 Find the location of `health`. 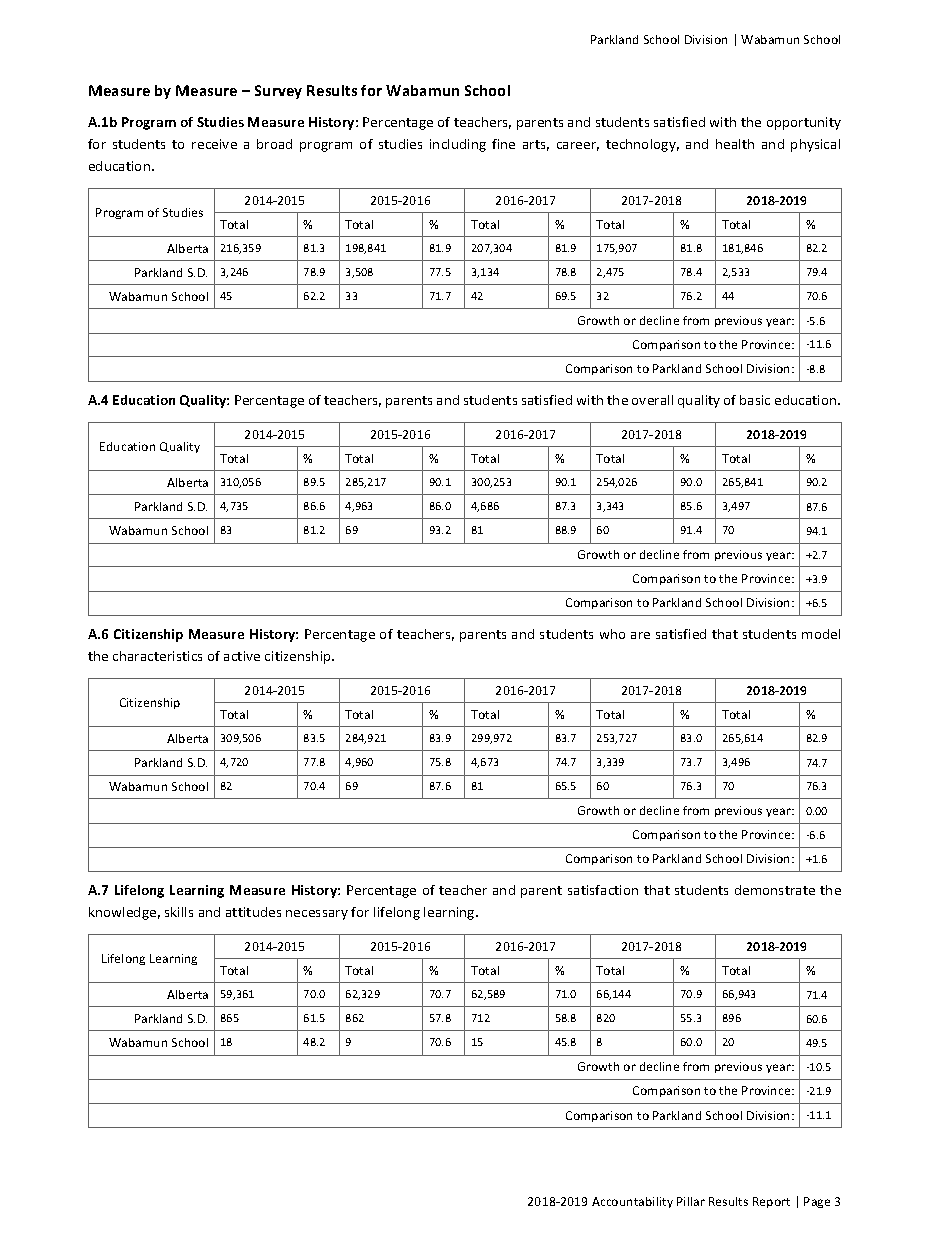

health is located at coordinates (735, 144).
